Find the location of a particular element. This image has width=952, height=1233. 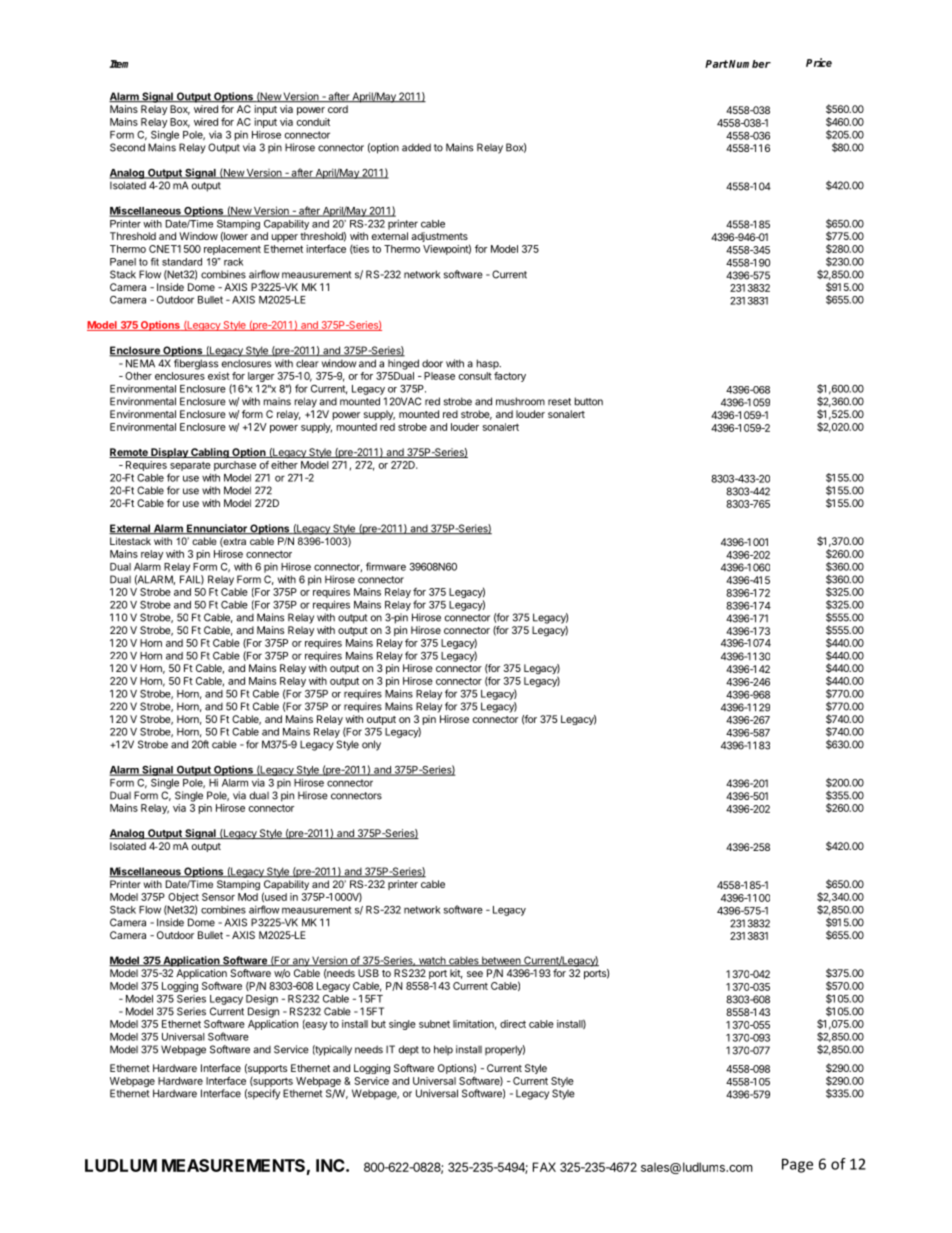

Second is located at coordinates (127, 147).
